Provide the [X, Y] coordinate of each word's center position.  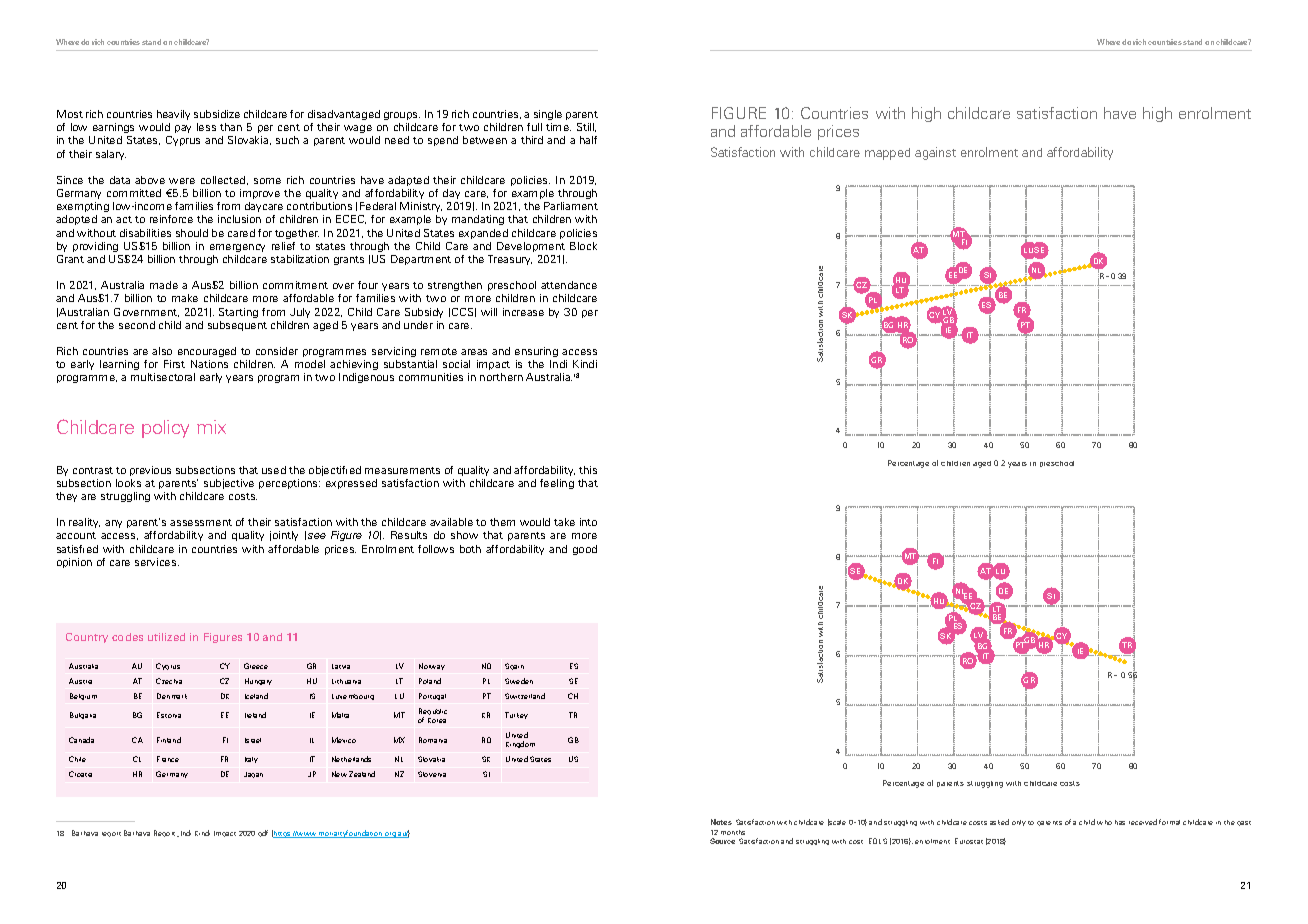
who [1104, 822]
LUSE [1034, 250]
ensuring [536, 352]
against [935, 153]
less [206, 127]
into [588, 522]
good [585, 550]
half [588, 140]
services [157, 562]
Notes [721, 822]
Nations [209, 364]
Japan [253, 775]
